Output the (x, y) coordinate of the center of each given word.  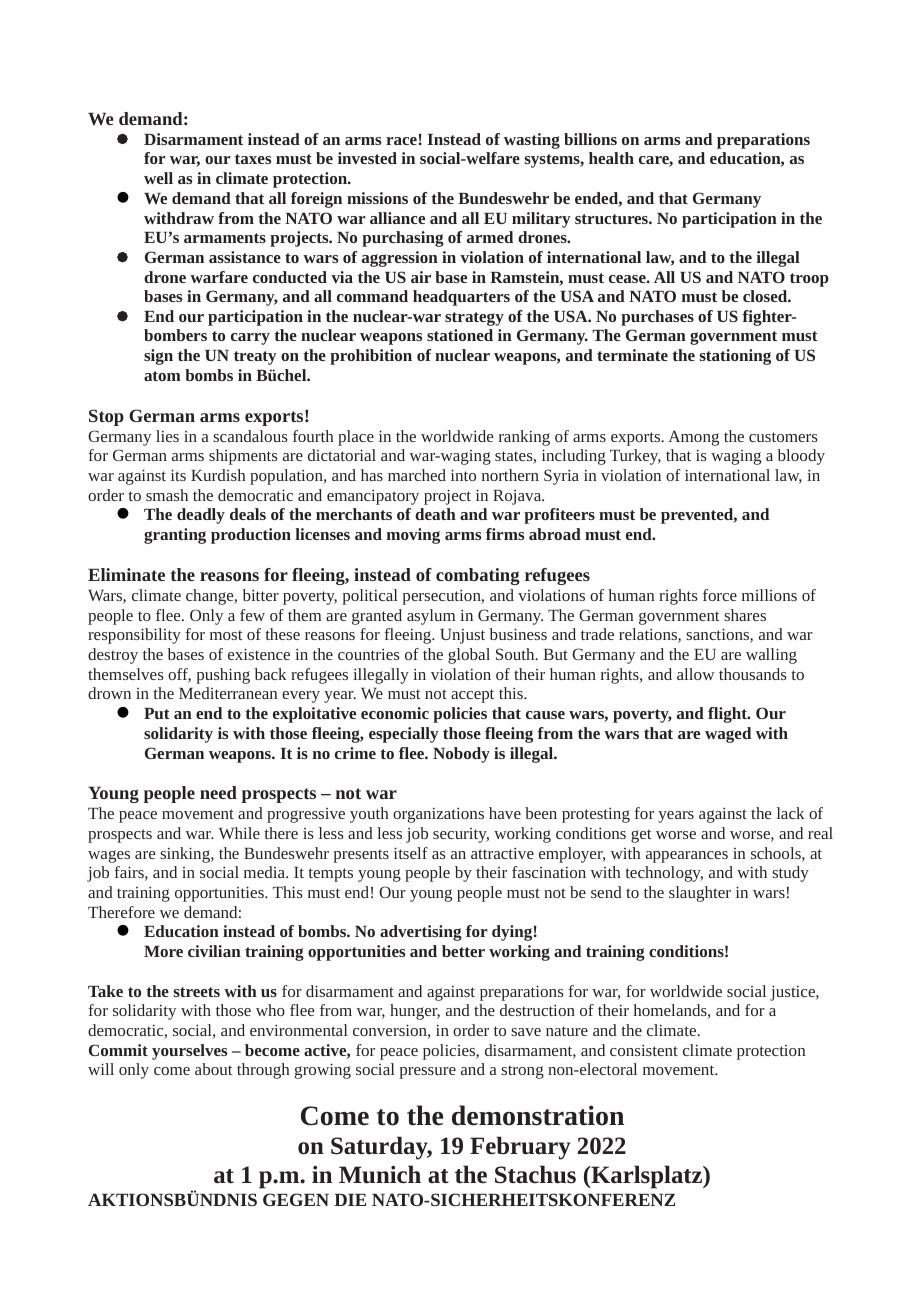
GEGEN (296, 1199)
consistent (644, 1050)
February (520, 1148)
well (158, 178)
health (611, 158)
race (401, 141)
